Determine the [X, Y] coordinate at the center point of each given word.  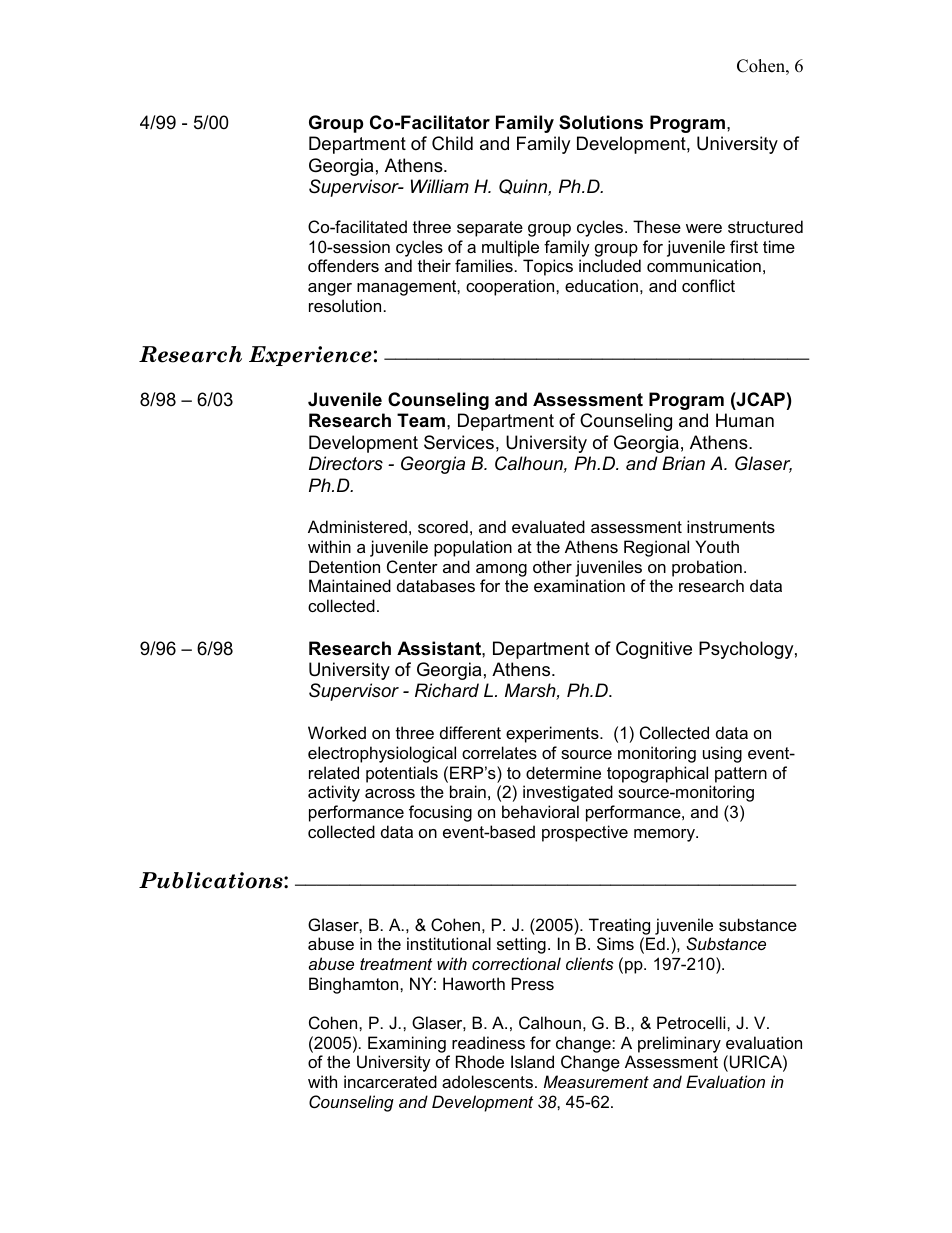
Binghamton [355, 985]
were [704, 228]
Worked [337, 732]
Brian [683, 463]
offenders [343, 265]
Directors [346, 463]
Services [459, 442]
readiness [488, 1042]
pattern [741, 775]
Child [452, 143]
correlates [499, 752]
